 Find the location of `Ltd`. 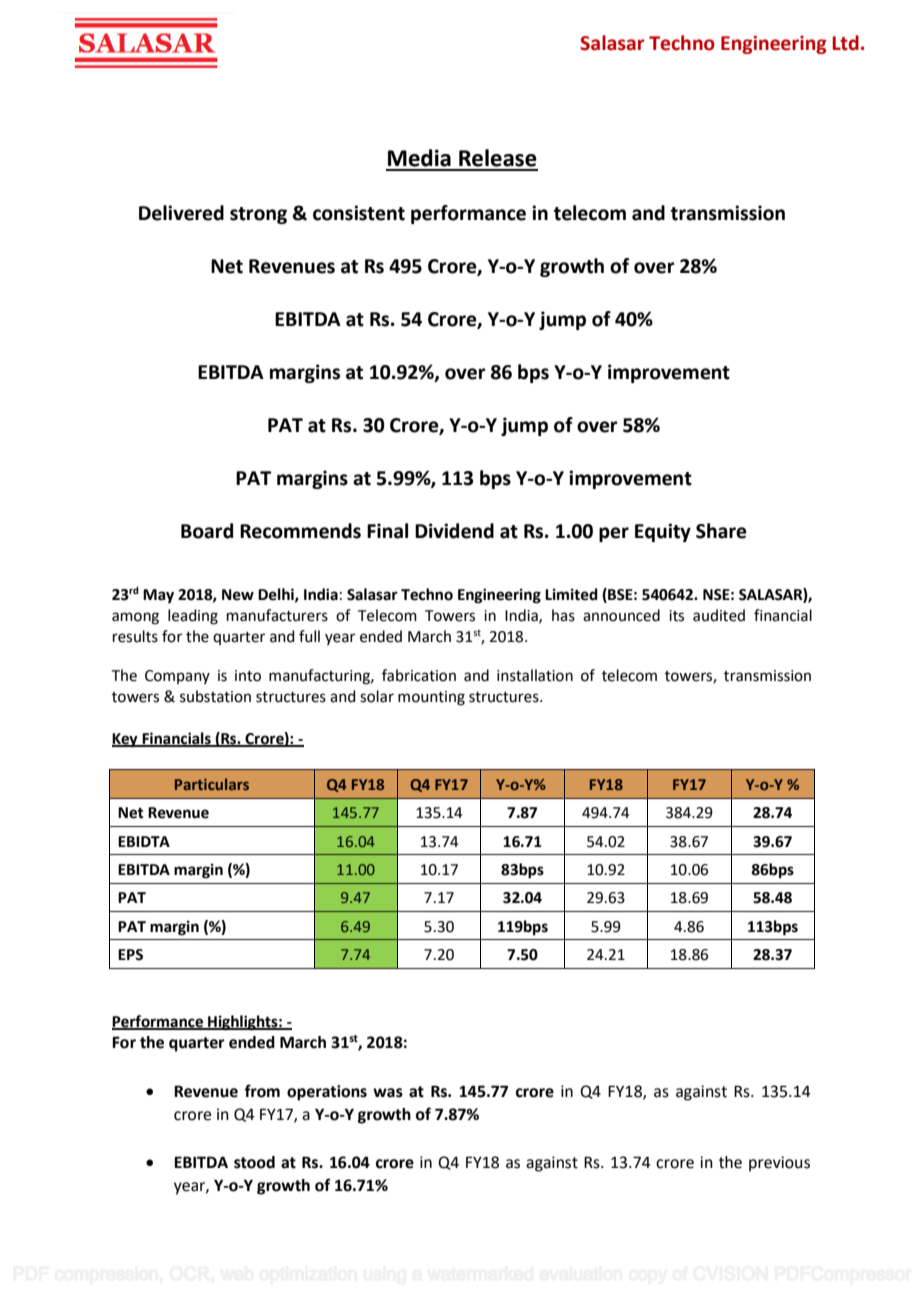

Ltd is located at coordinates (845, 43).
